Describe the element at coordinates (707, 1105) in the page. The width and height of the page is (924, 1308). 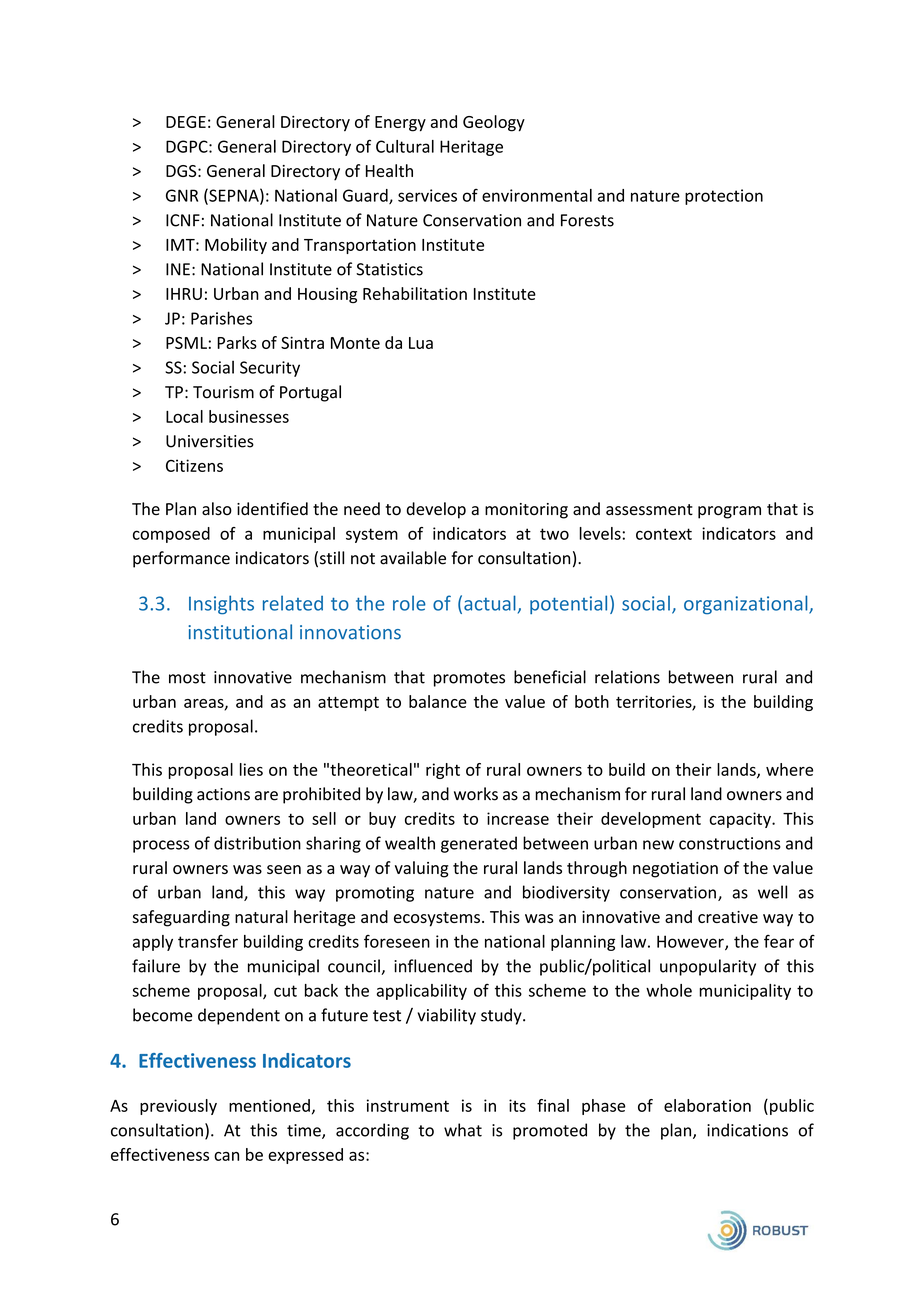
I see `elaboration` at that location.
